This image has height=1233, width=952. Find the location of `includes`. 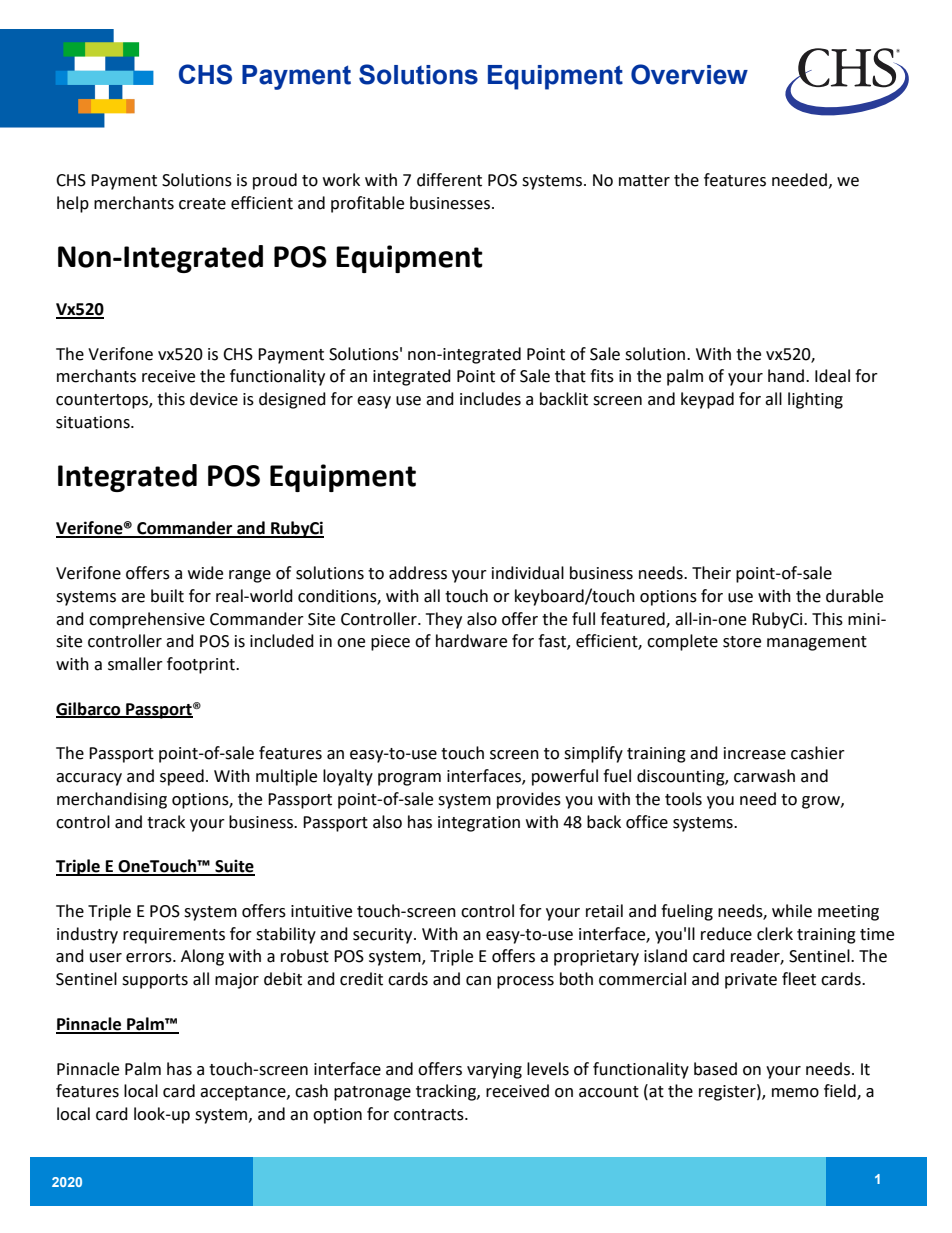

includes is located at coordinates (490, 399).
